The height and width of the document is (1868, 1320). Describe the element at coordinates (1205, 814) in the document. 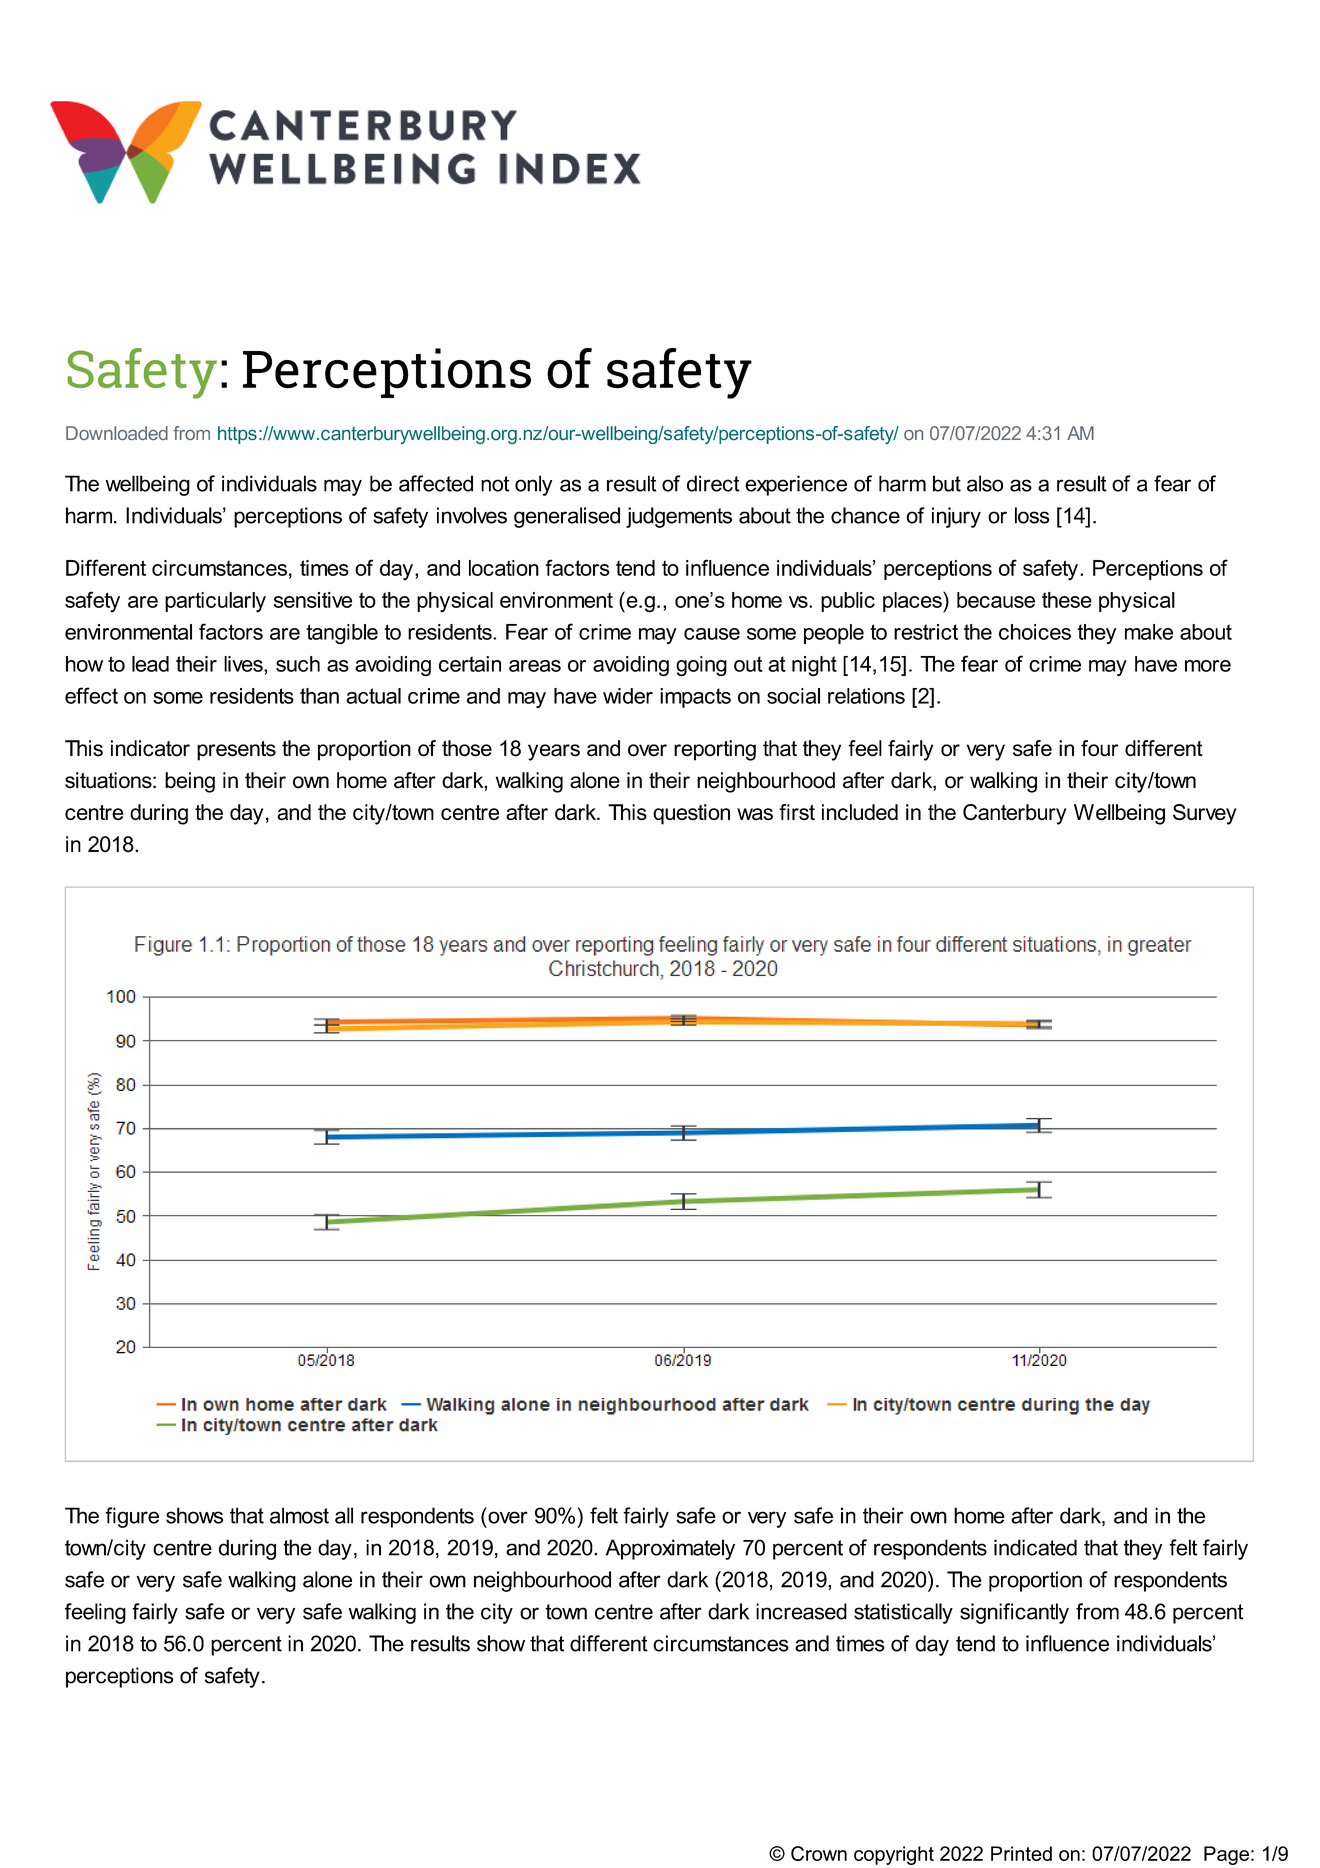

I see `Survey` at that location.
